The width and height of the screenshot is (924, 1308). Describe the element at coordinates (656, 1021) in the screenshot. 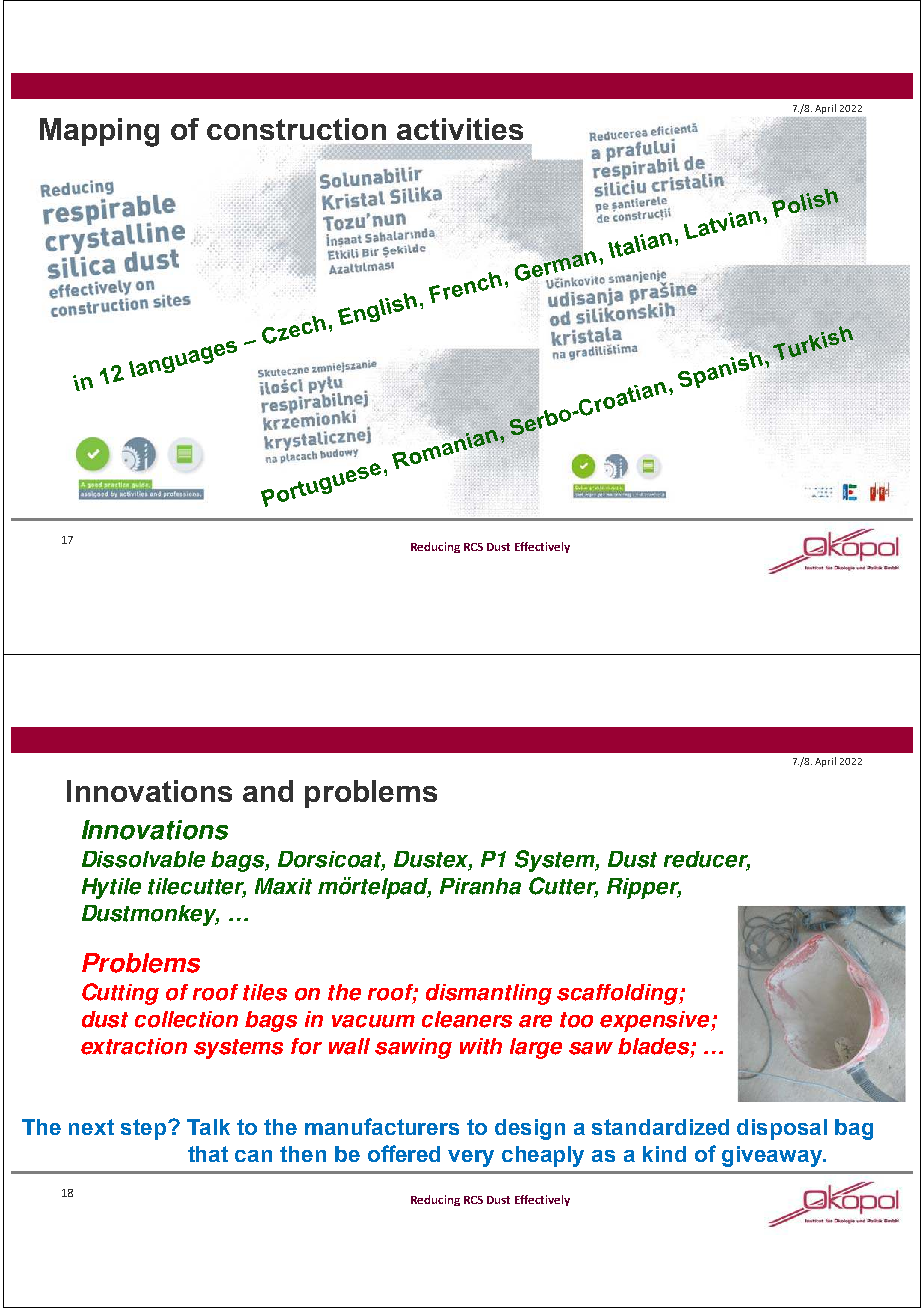

I see `expensive` at that location.
